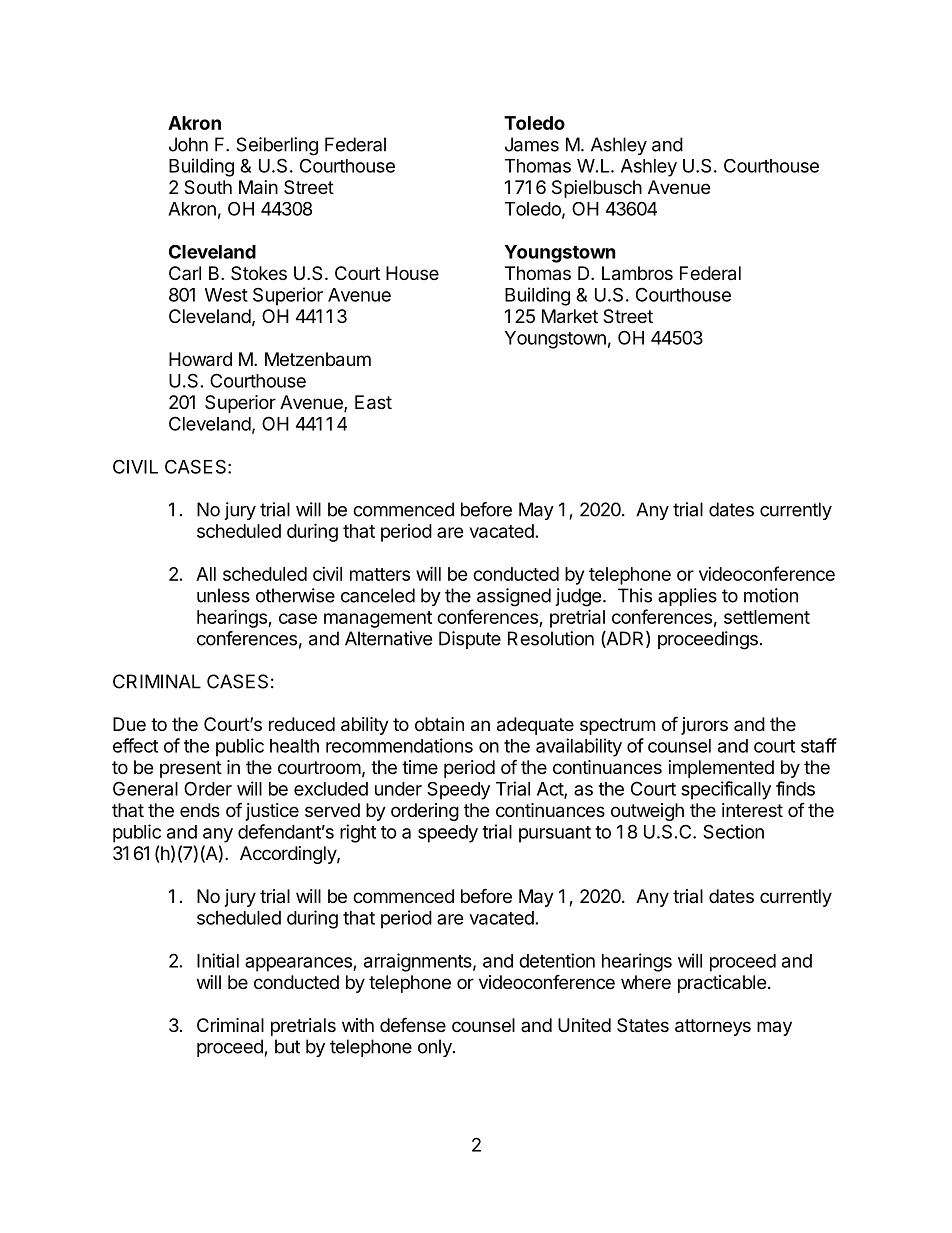  I want to click on motion, so click(771, 595).
